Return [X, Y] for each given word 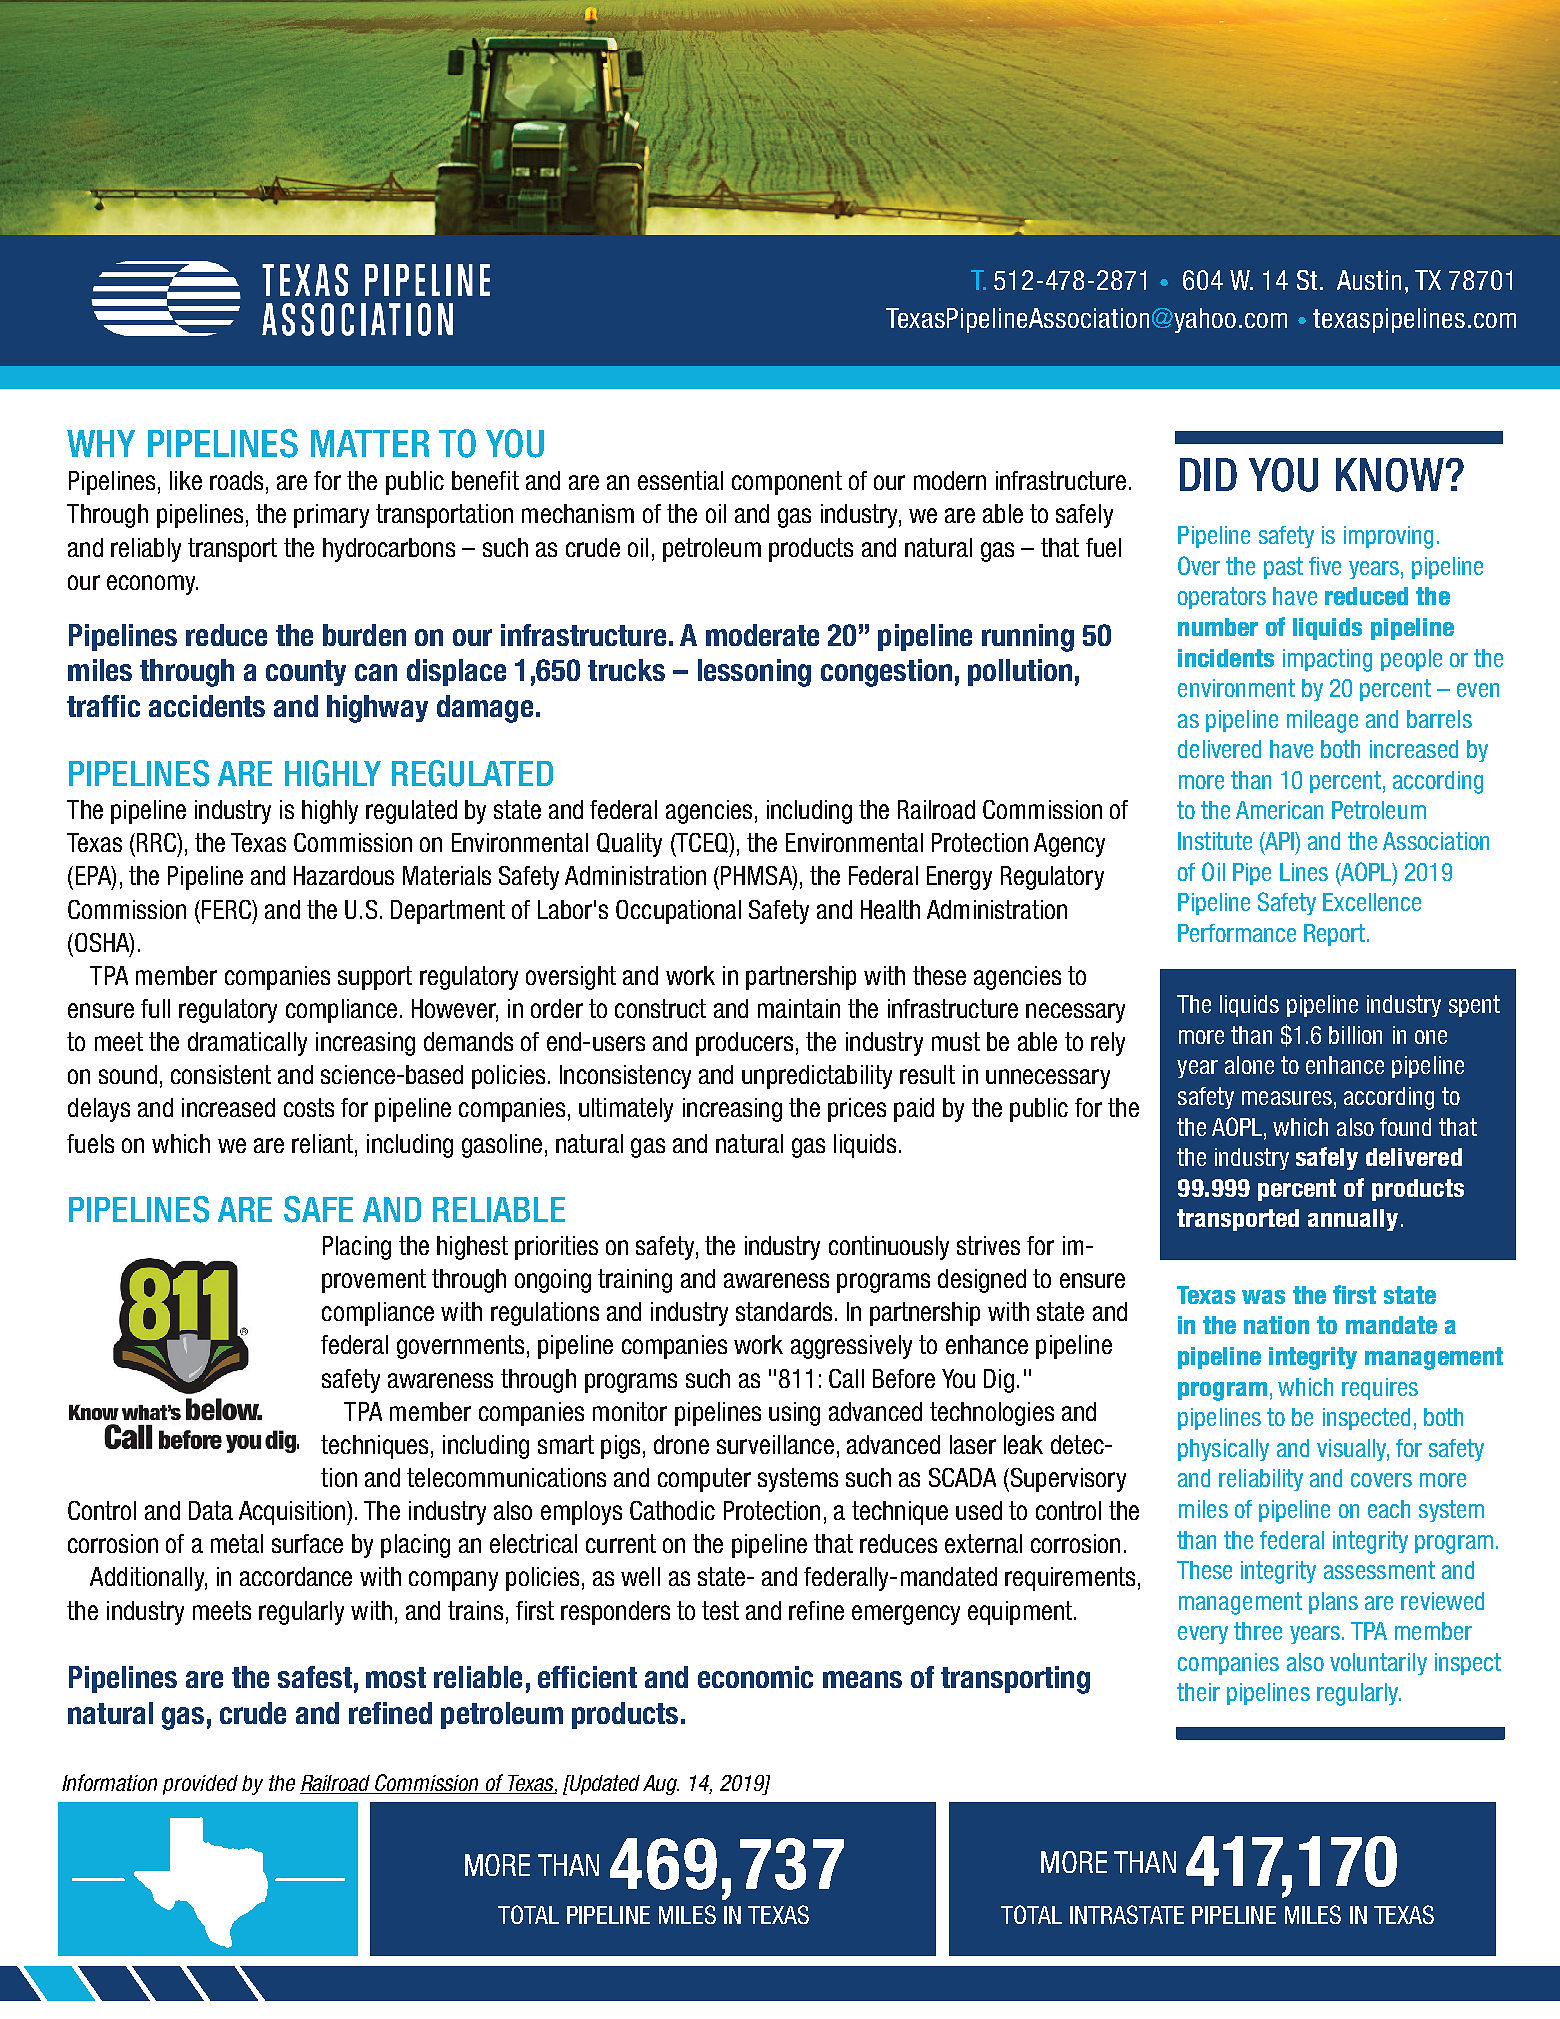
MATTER [370, 443]
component [787, 483]
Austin [1369, 280]
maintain [799, 1008]
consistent [221, 1074]
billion [1355, 1035]
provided [200, 1785]
